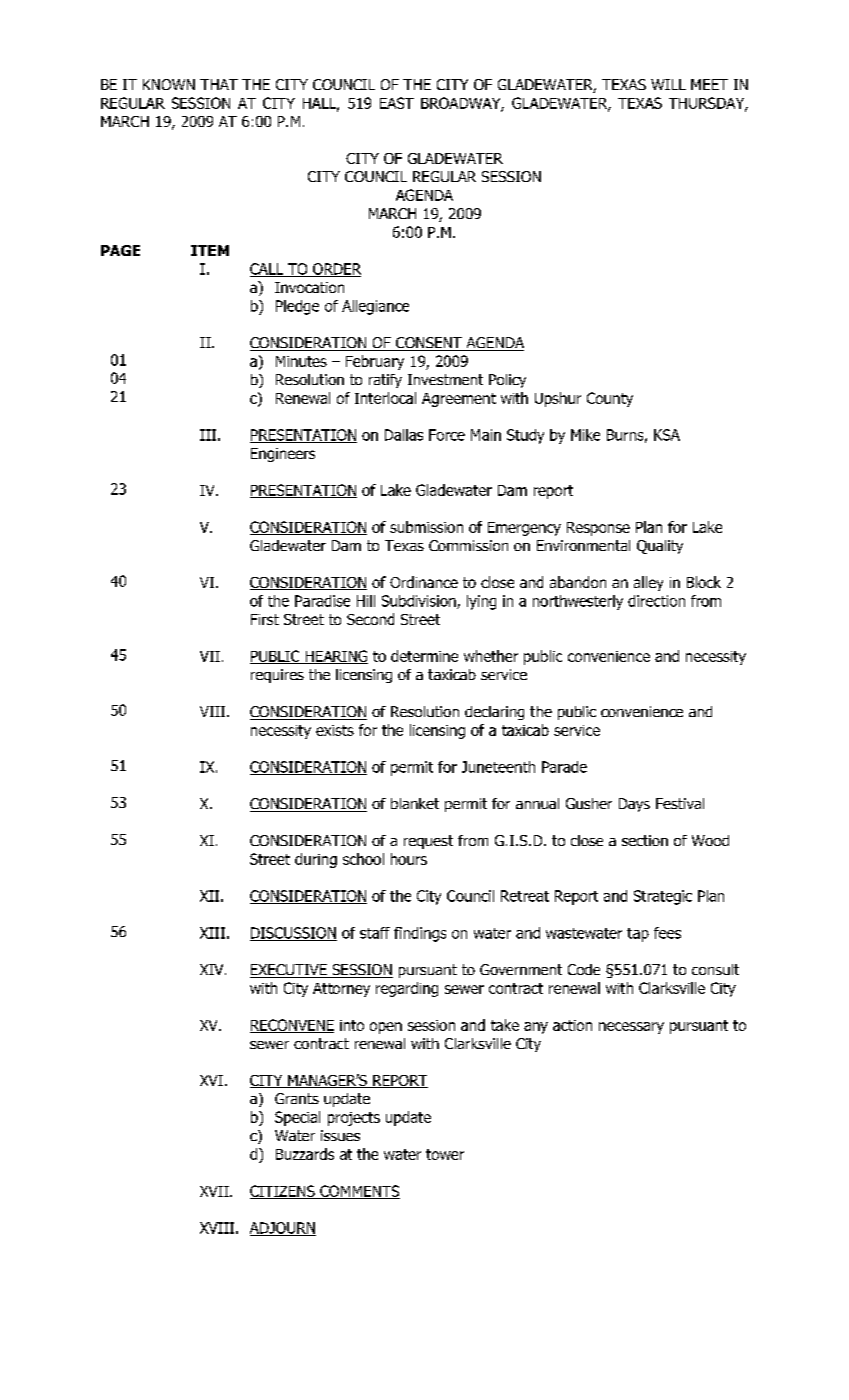 This image has height=1400, width=849. What do you see at coordinates (668, 84) in the image?
I see `WILL` at bounding box center [668, 84].
